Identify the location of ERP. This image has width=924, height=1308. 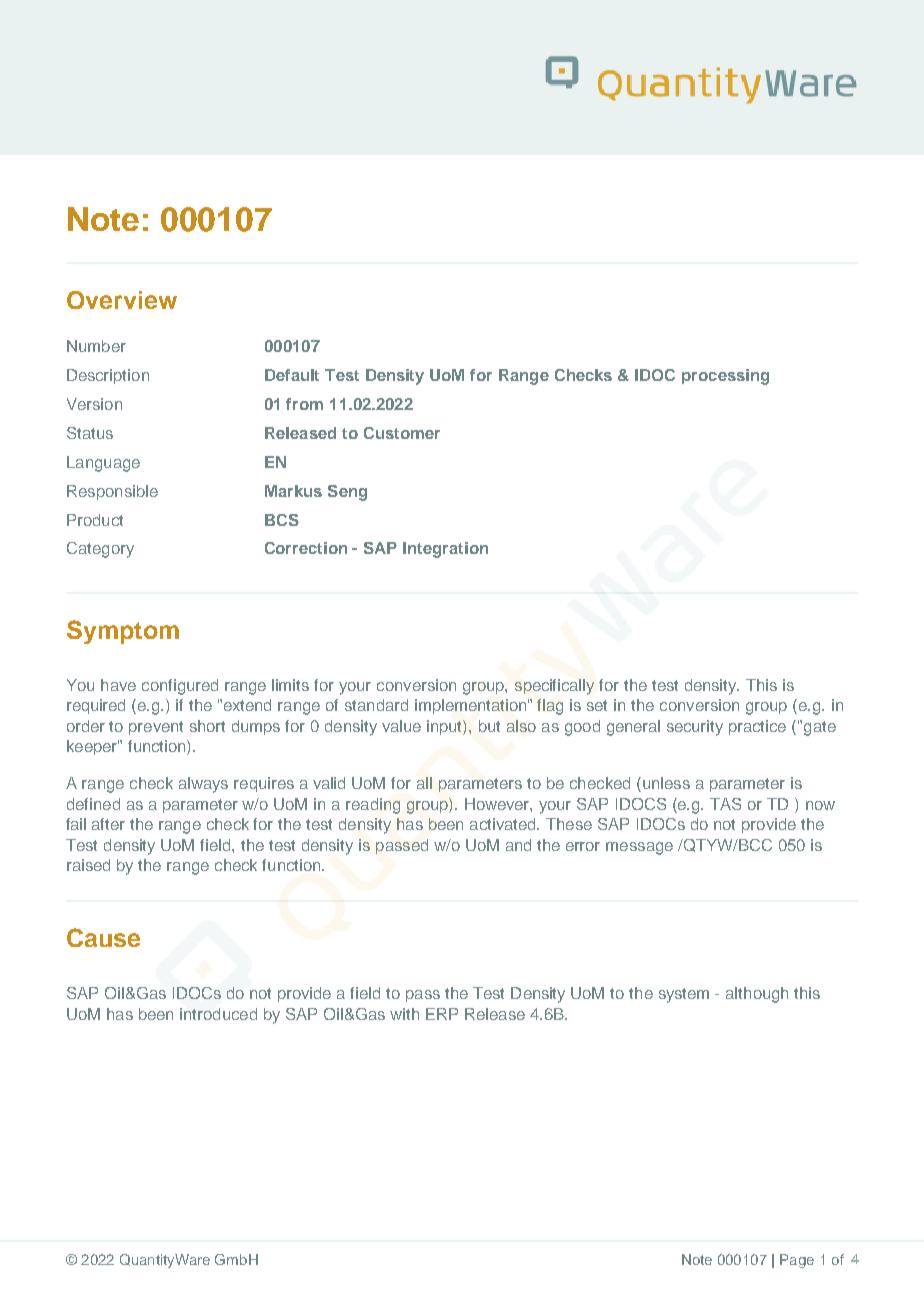
(442, 1014).
